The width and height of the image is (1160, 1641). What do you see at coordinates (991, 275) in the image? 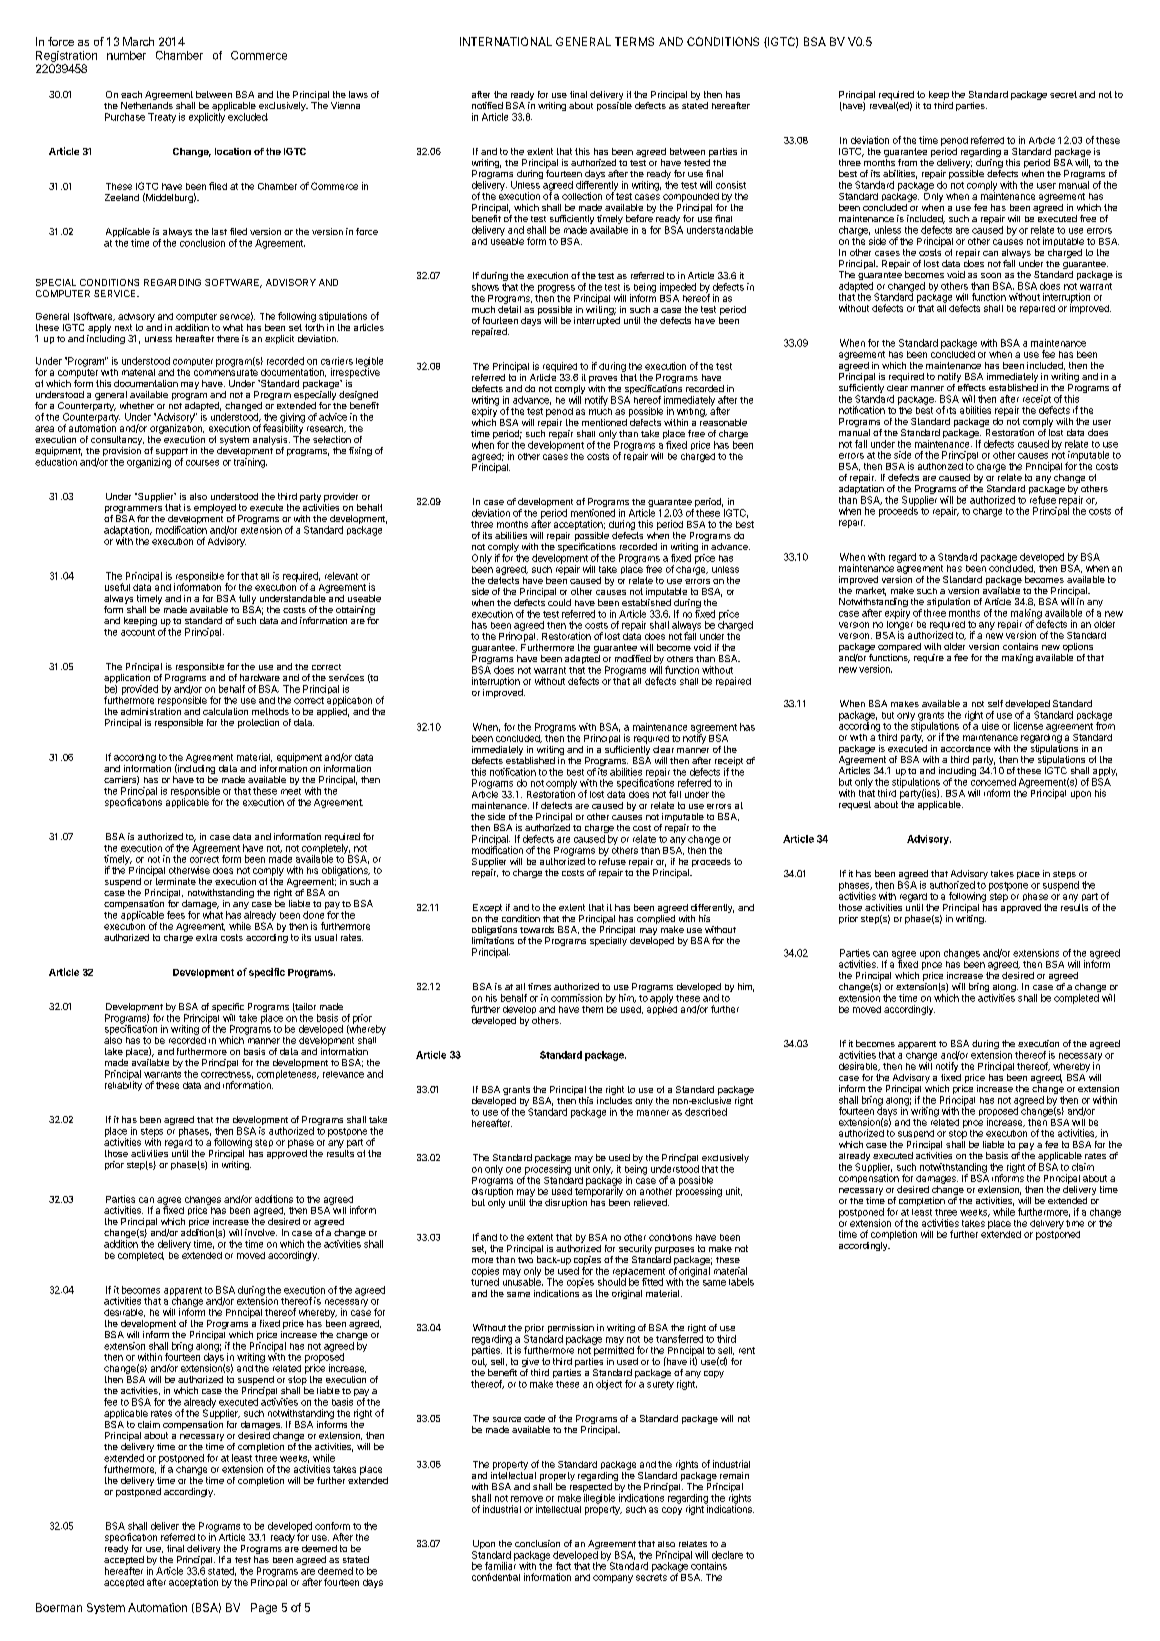
I see `soon` at bounding box center [991, 275].
